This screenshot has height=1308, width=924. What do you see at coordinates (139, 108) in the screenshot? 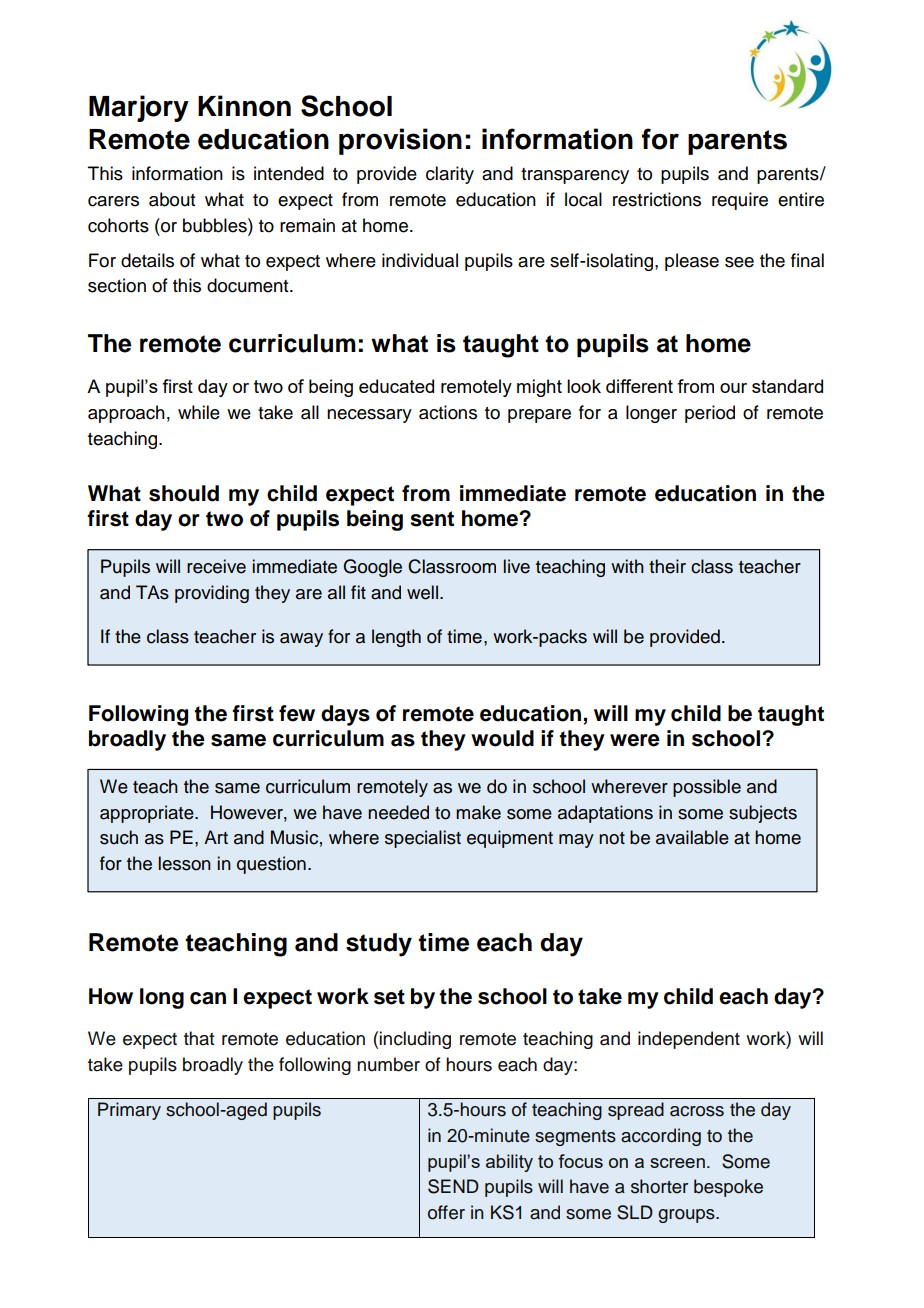
I see `Marjory` at bounding box center [139, 108].
